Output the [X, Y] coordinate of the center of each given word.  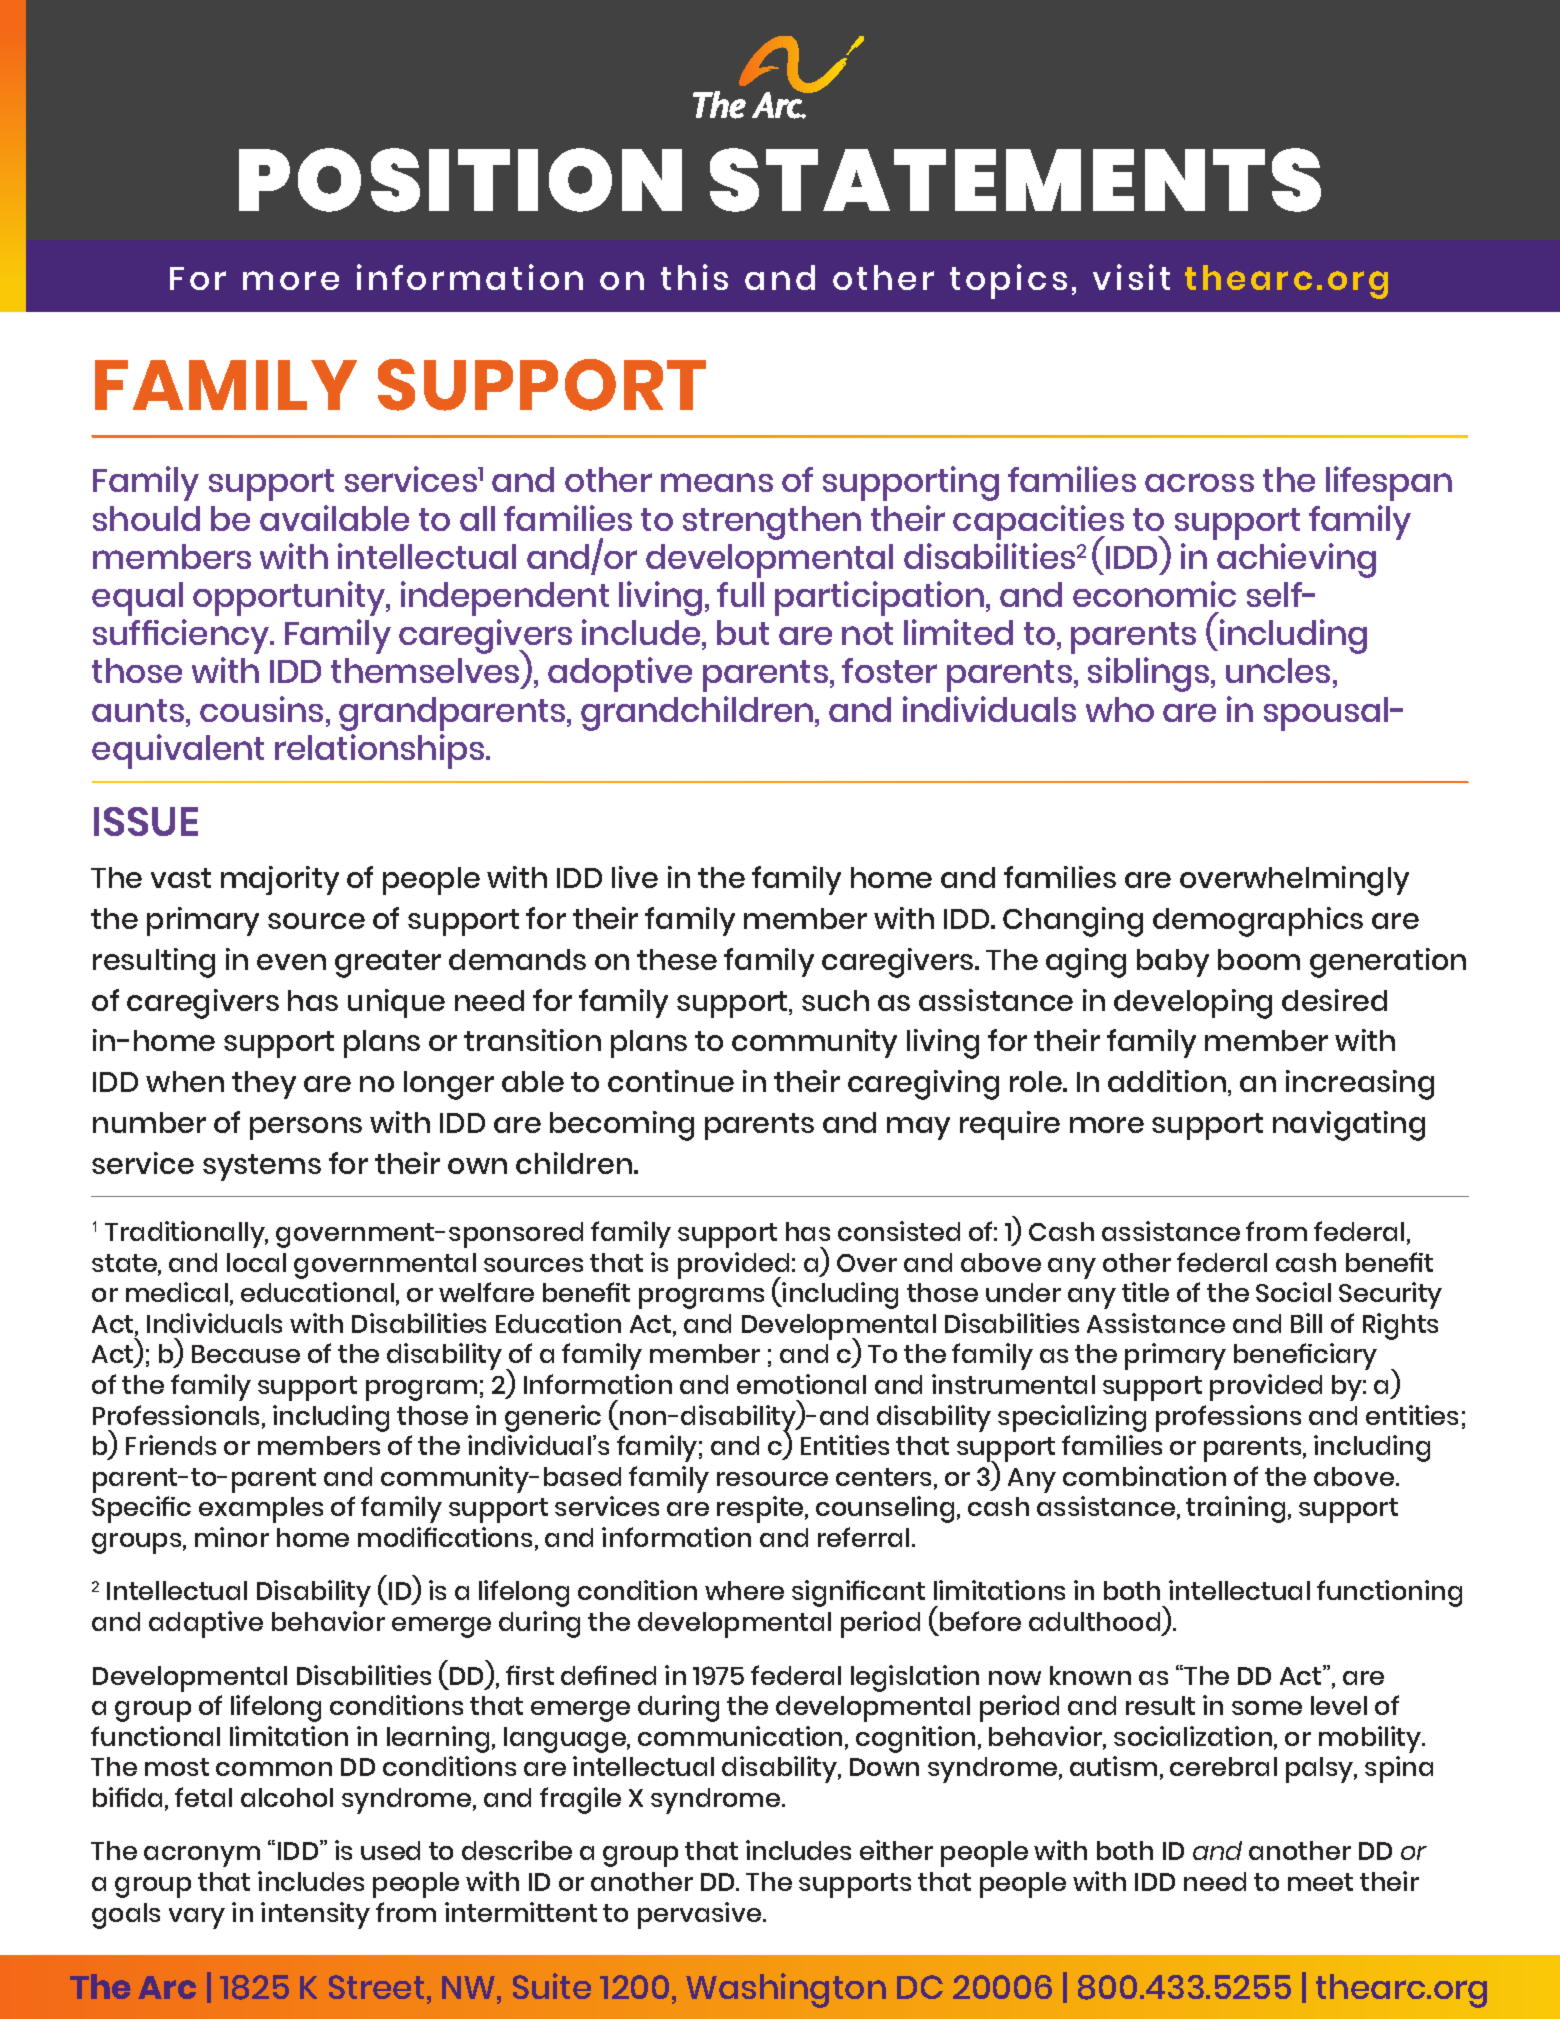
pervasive [701, 1915]
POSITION [460, 180]
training [1235, 1509]
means [717, 482]
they [264, 1085]
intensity [315, 1915]
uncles [1278, 670]
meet [1320, 1882]
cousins [261, 709]
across [1199, 482]
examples [261, 1510]
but [743, 632]
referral [863, 1537]
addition [1167, 1081]
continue [671, 1081]
